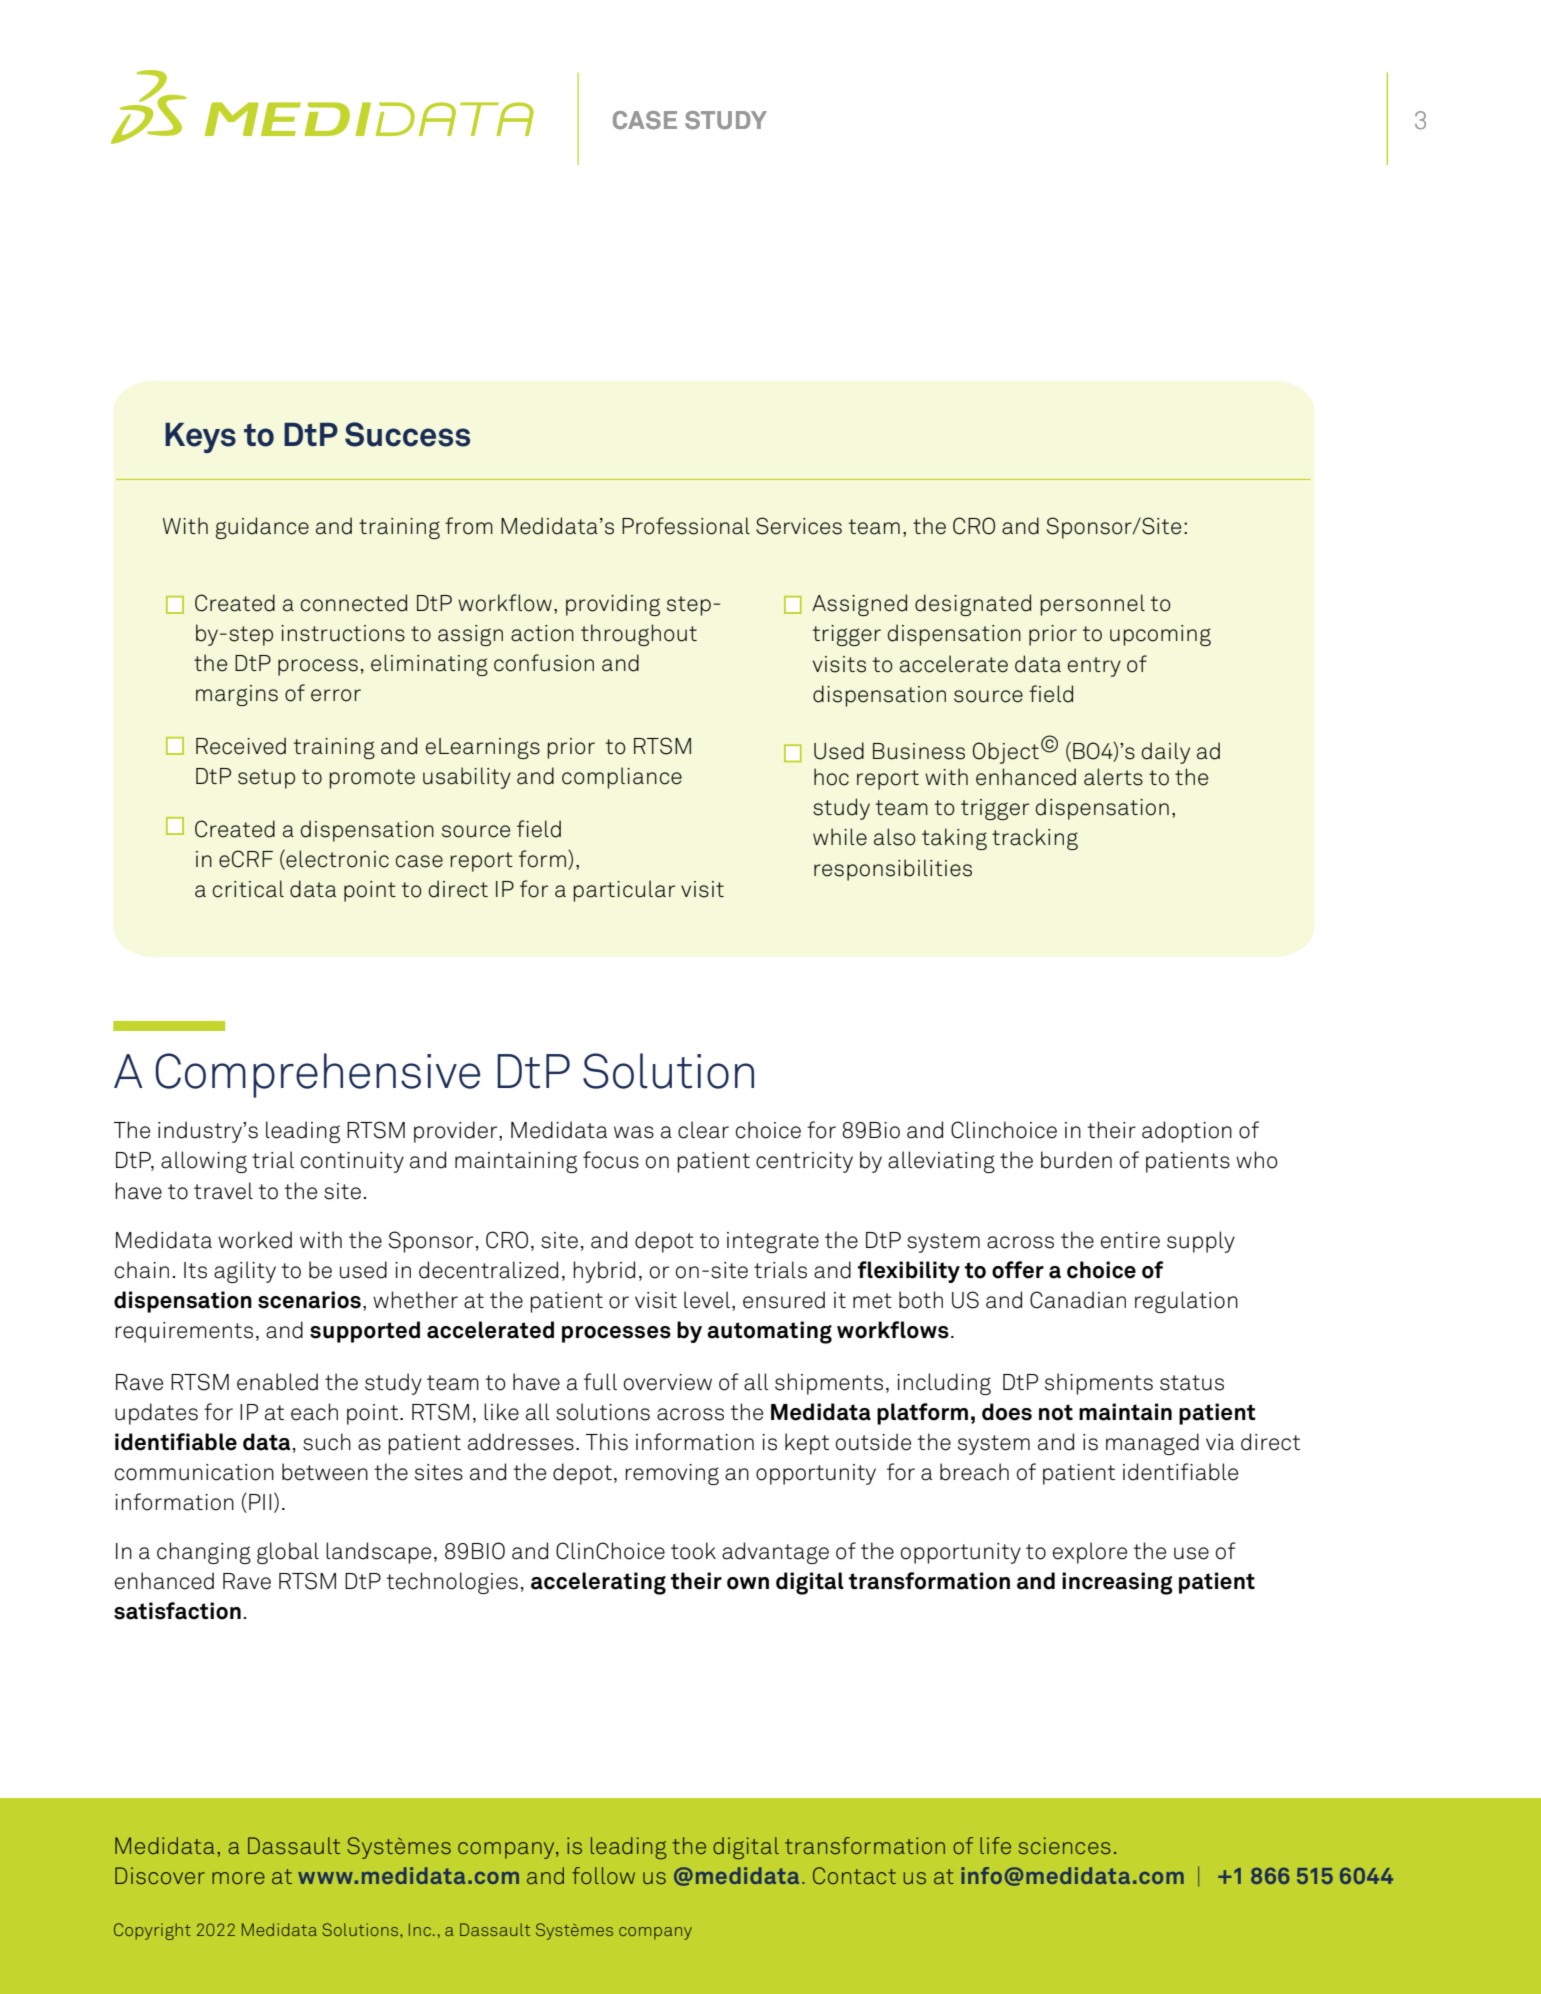 The image size is (1541, 1994). I want to click on increasing, so click(1117, 1583).
